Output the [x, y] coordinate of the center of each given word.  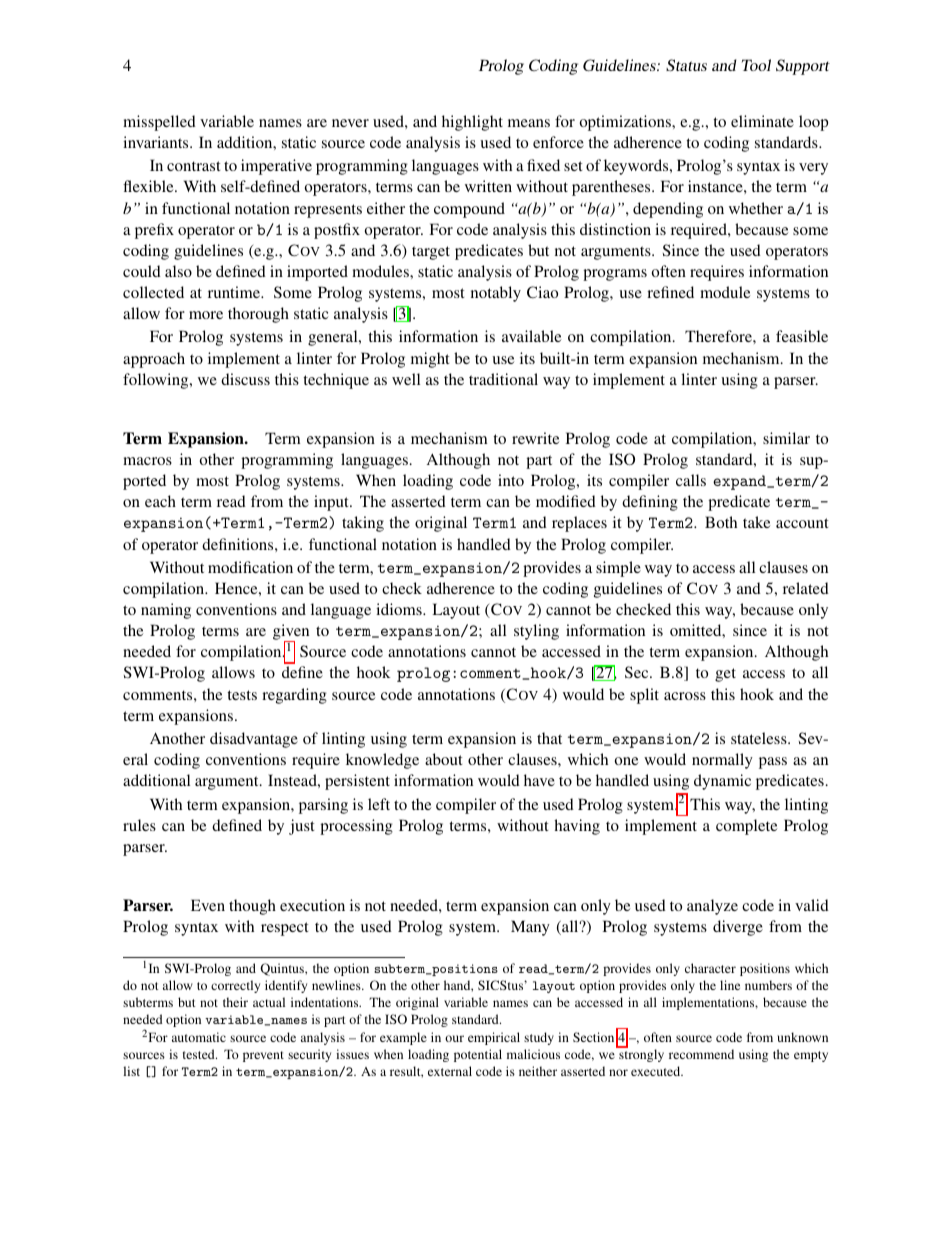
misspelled [159, 123]
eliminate [762, 121]
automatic [199, 1037]
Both [721, 522]
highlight [472, 123]
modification [250, 567]
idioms [400, 609]
